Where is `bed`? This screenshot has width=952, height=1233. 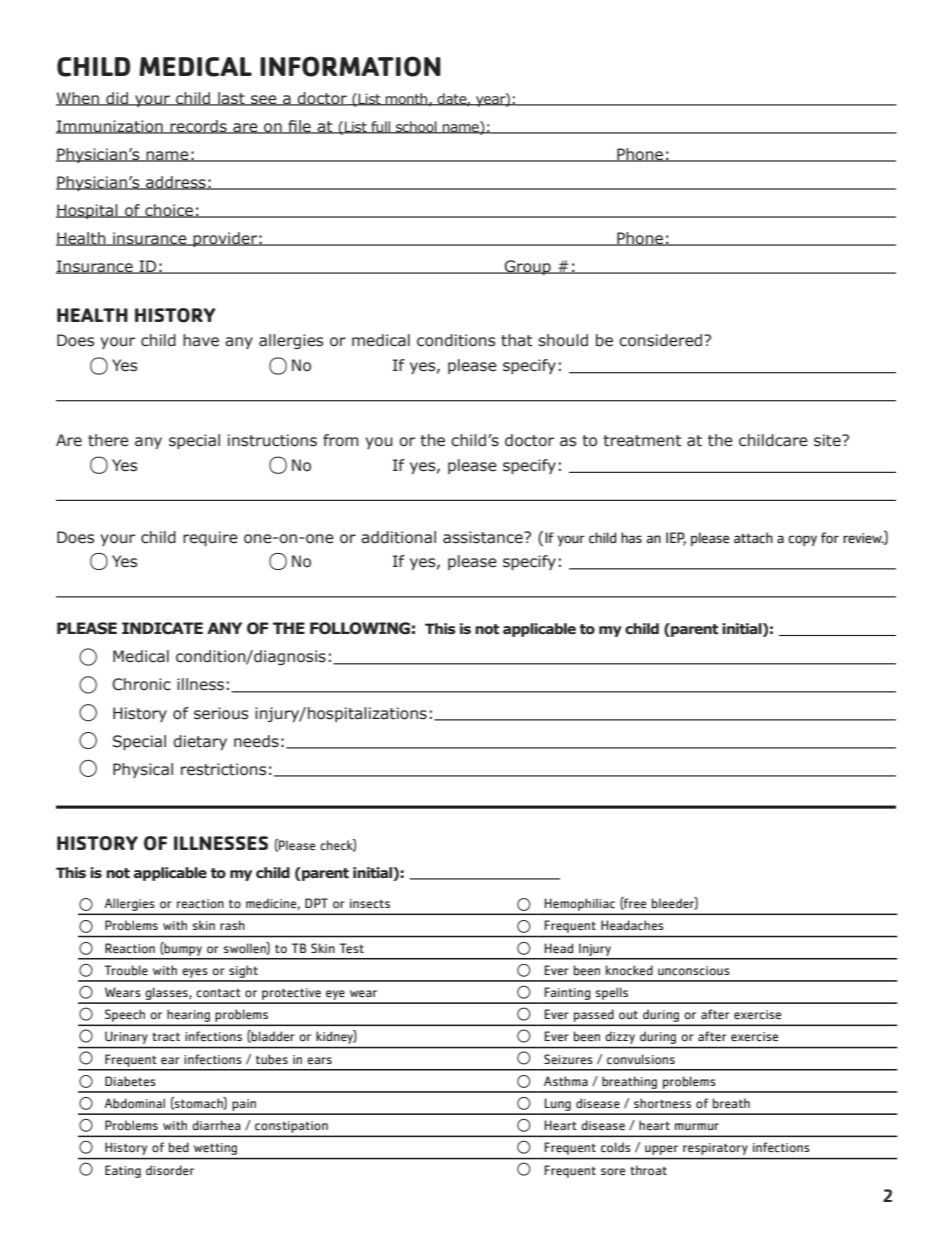 bed is located at coordinates (179, 1147).
